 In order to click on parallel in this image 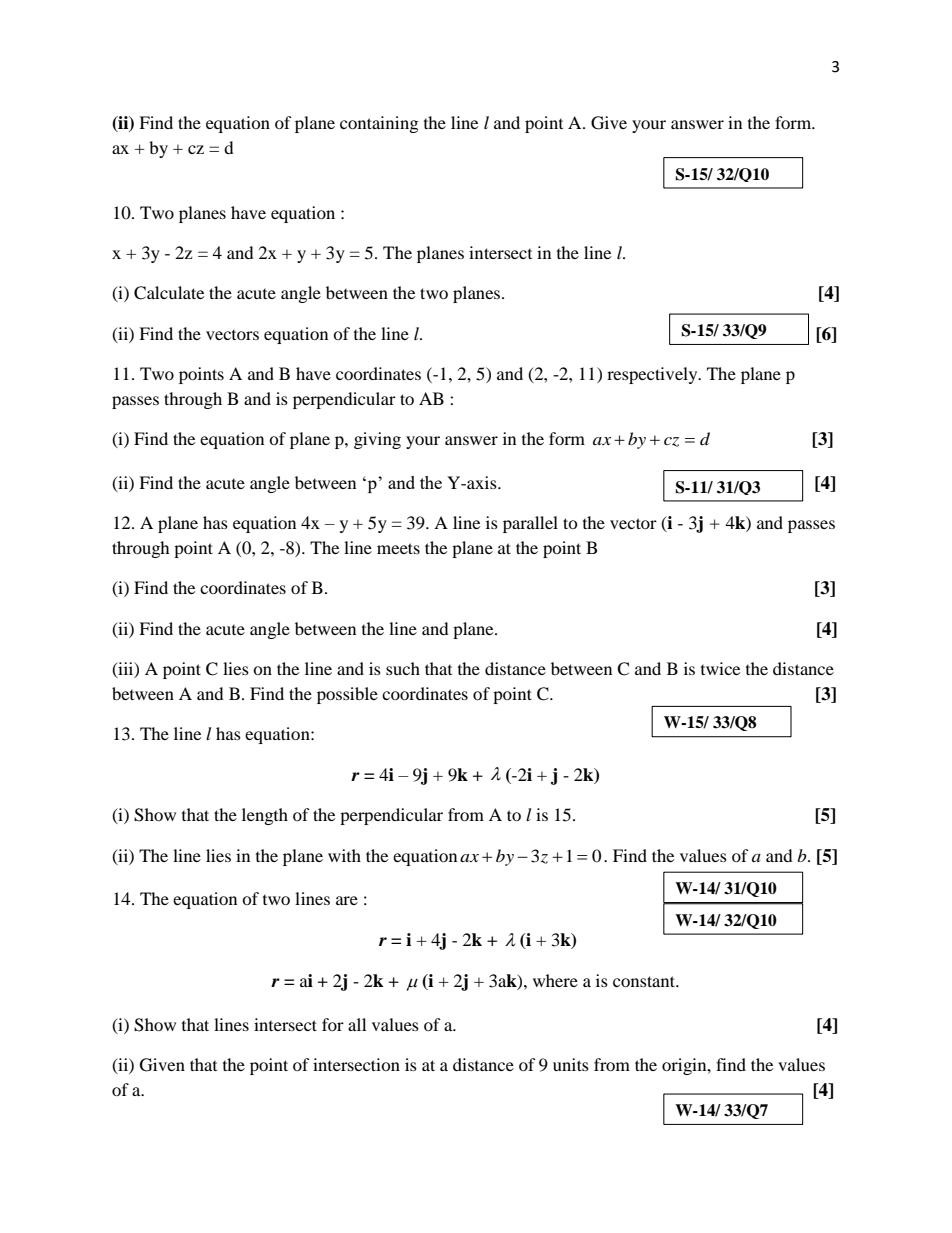, I will do `click(530, 524)`.
